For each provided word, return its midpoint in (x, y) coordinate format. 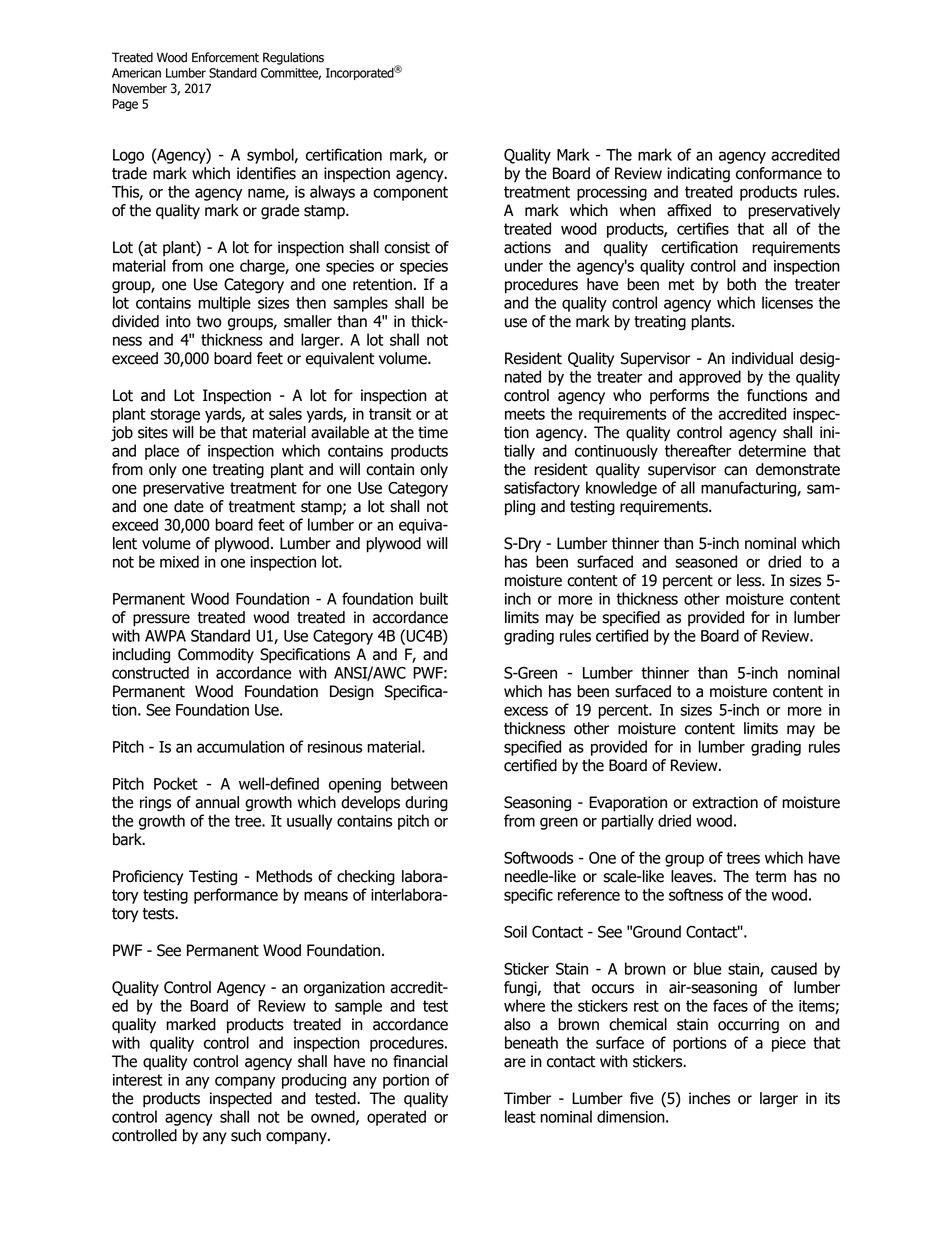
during (426, 804)
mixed (179, 561)
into (178, 321)
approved (710, 378)
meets (525, 414)
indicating (698, 174)
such (246, 1135)
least (520, 1116)
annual (217, 802)
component (410, 193)
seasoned (706, 561)
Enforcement (225, 57)
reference (589, 894)
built (434, 598)
